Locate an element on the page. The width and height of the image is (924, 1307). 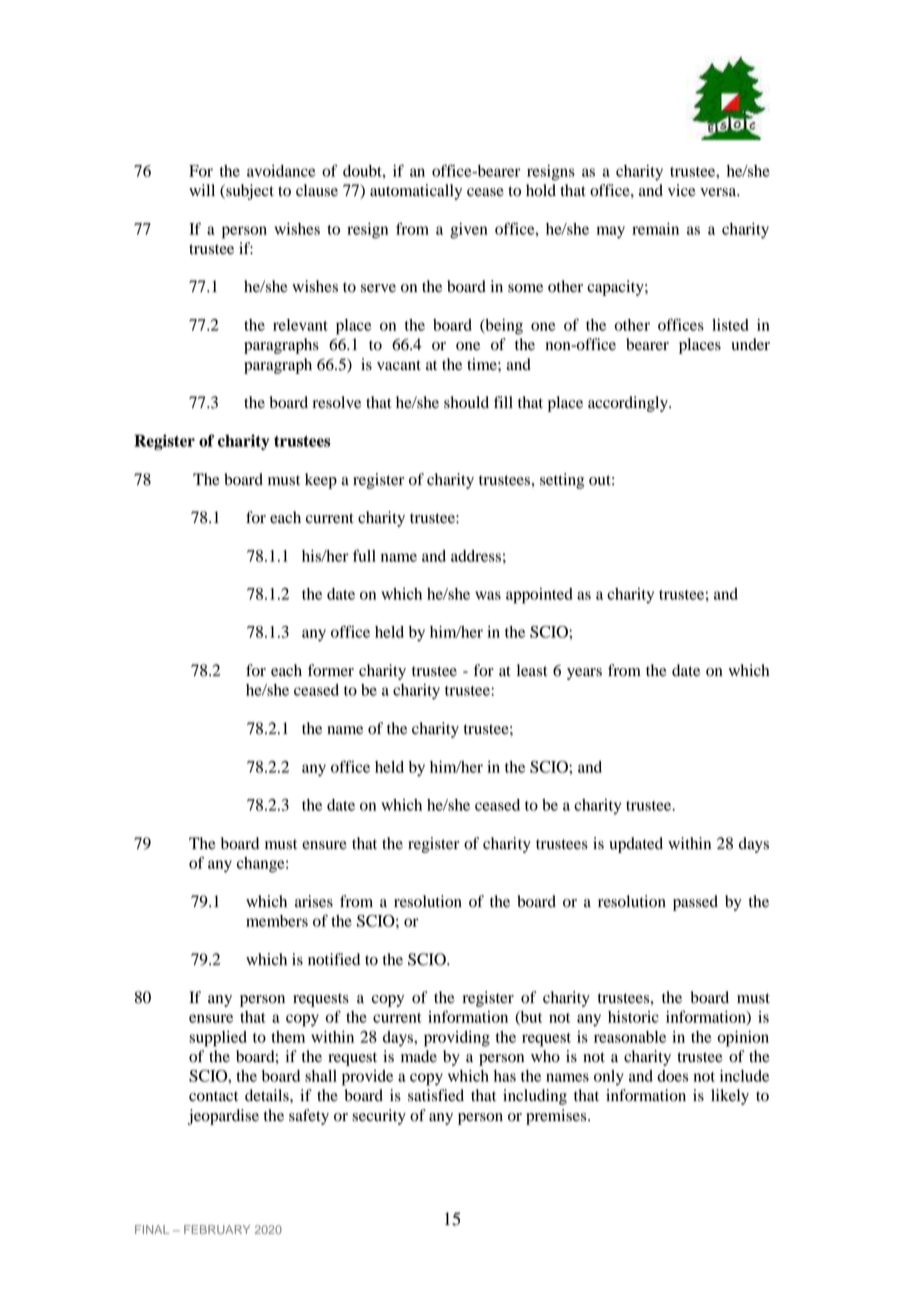
passed is located at coordinates (695, 903).
